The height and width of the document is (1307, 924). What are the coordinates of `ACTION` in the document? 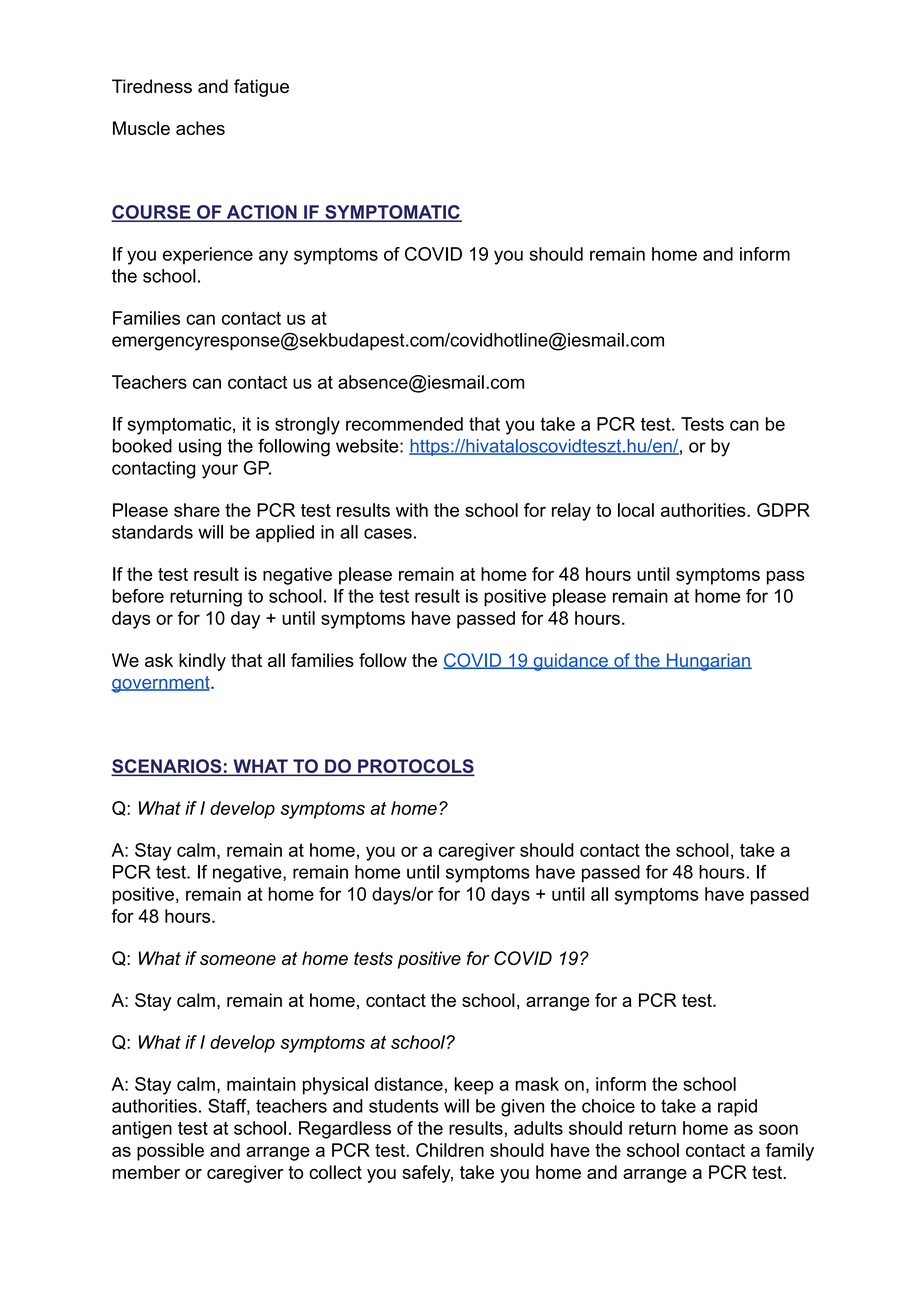 It's located at (261, 213).
